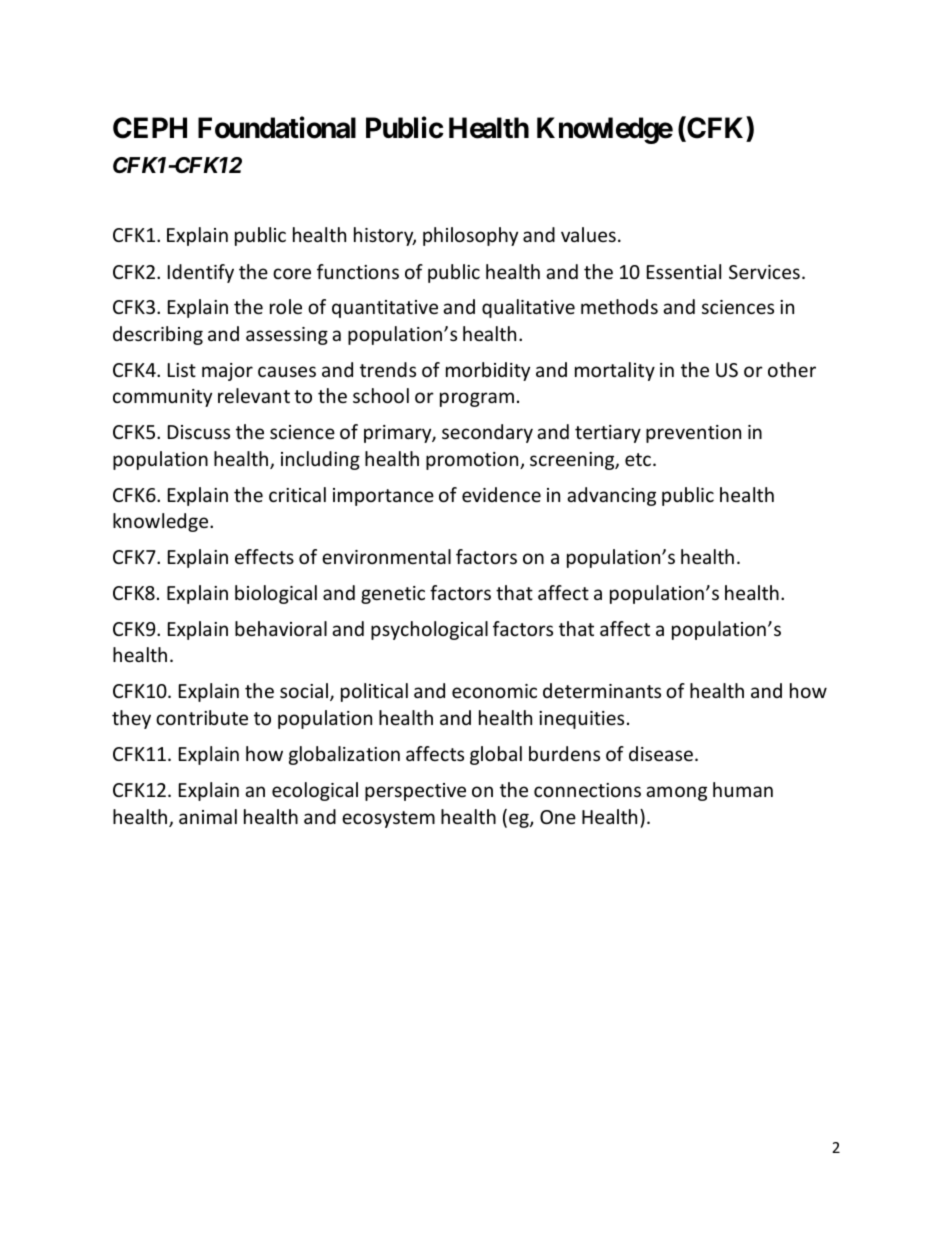  Describe the element at coordinates (792, 369) in the screenshot. I see `other` at that location.
